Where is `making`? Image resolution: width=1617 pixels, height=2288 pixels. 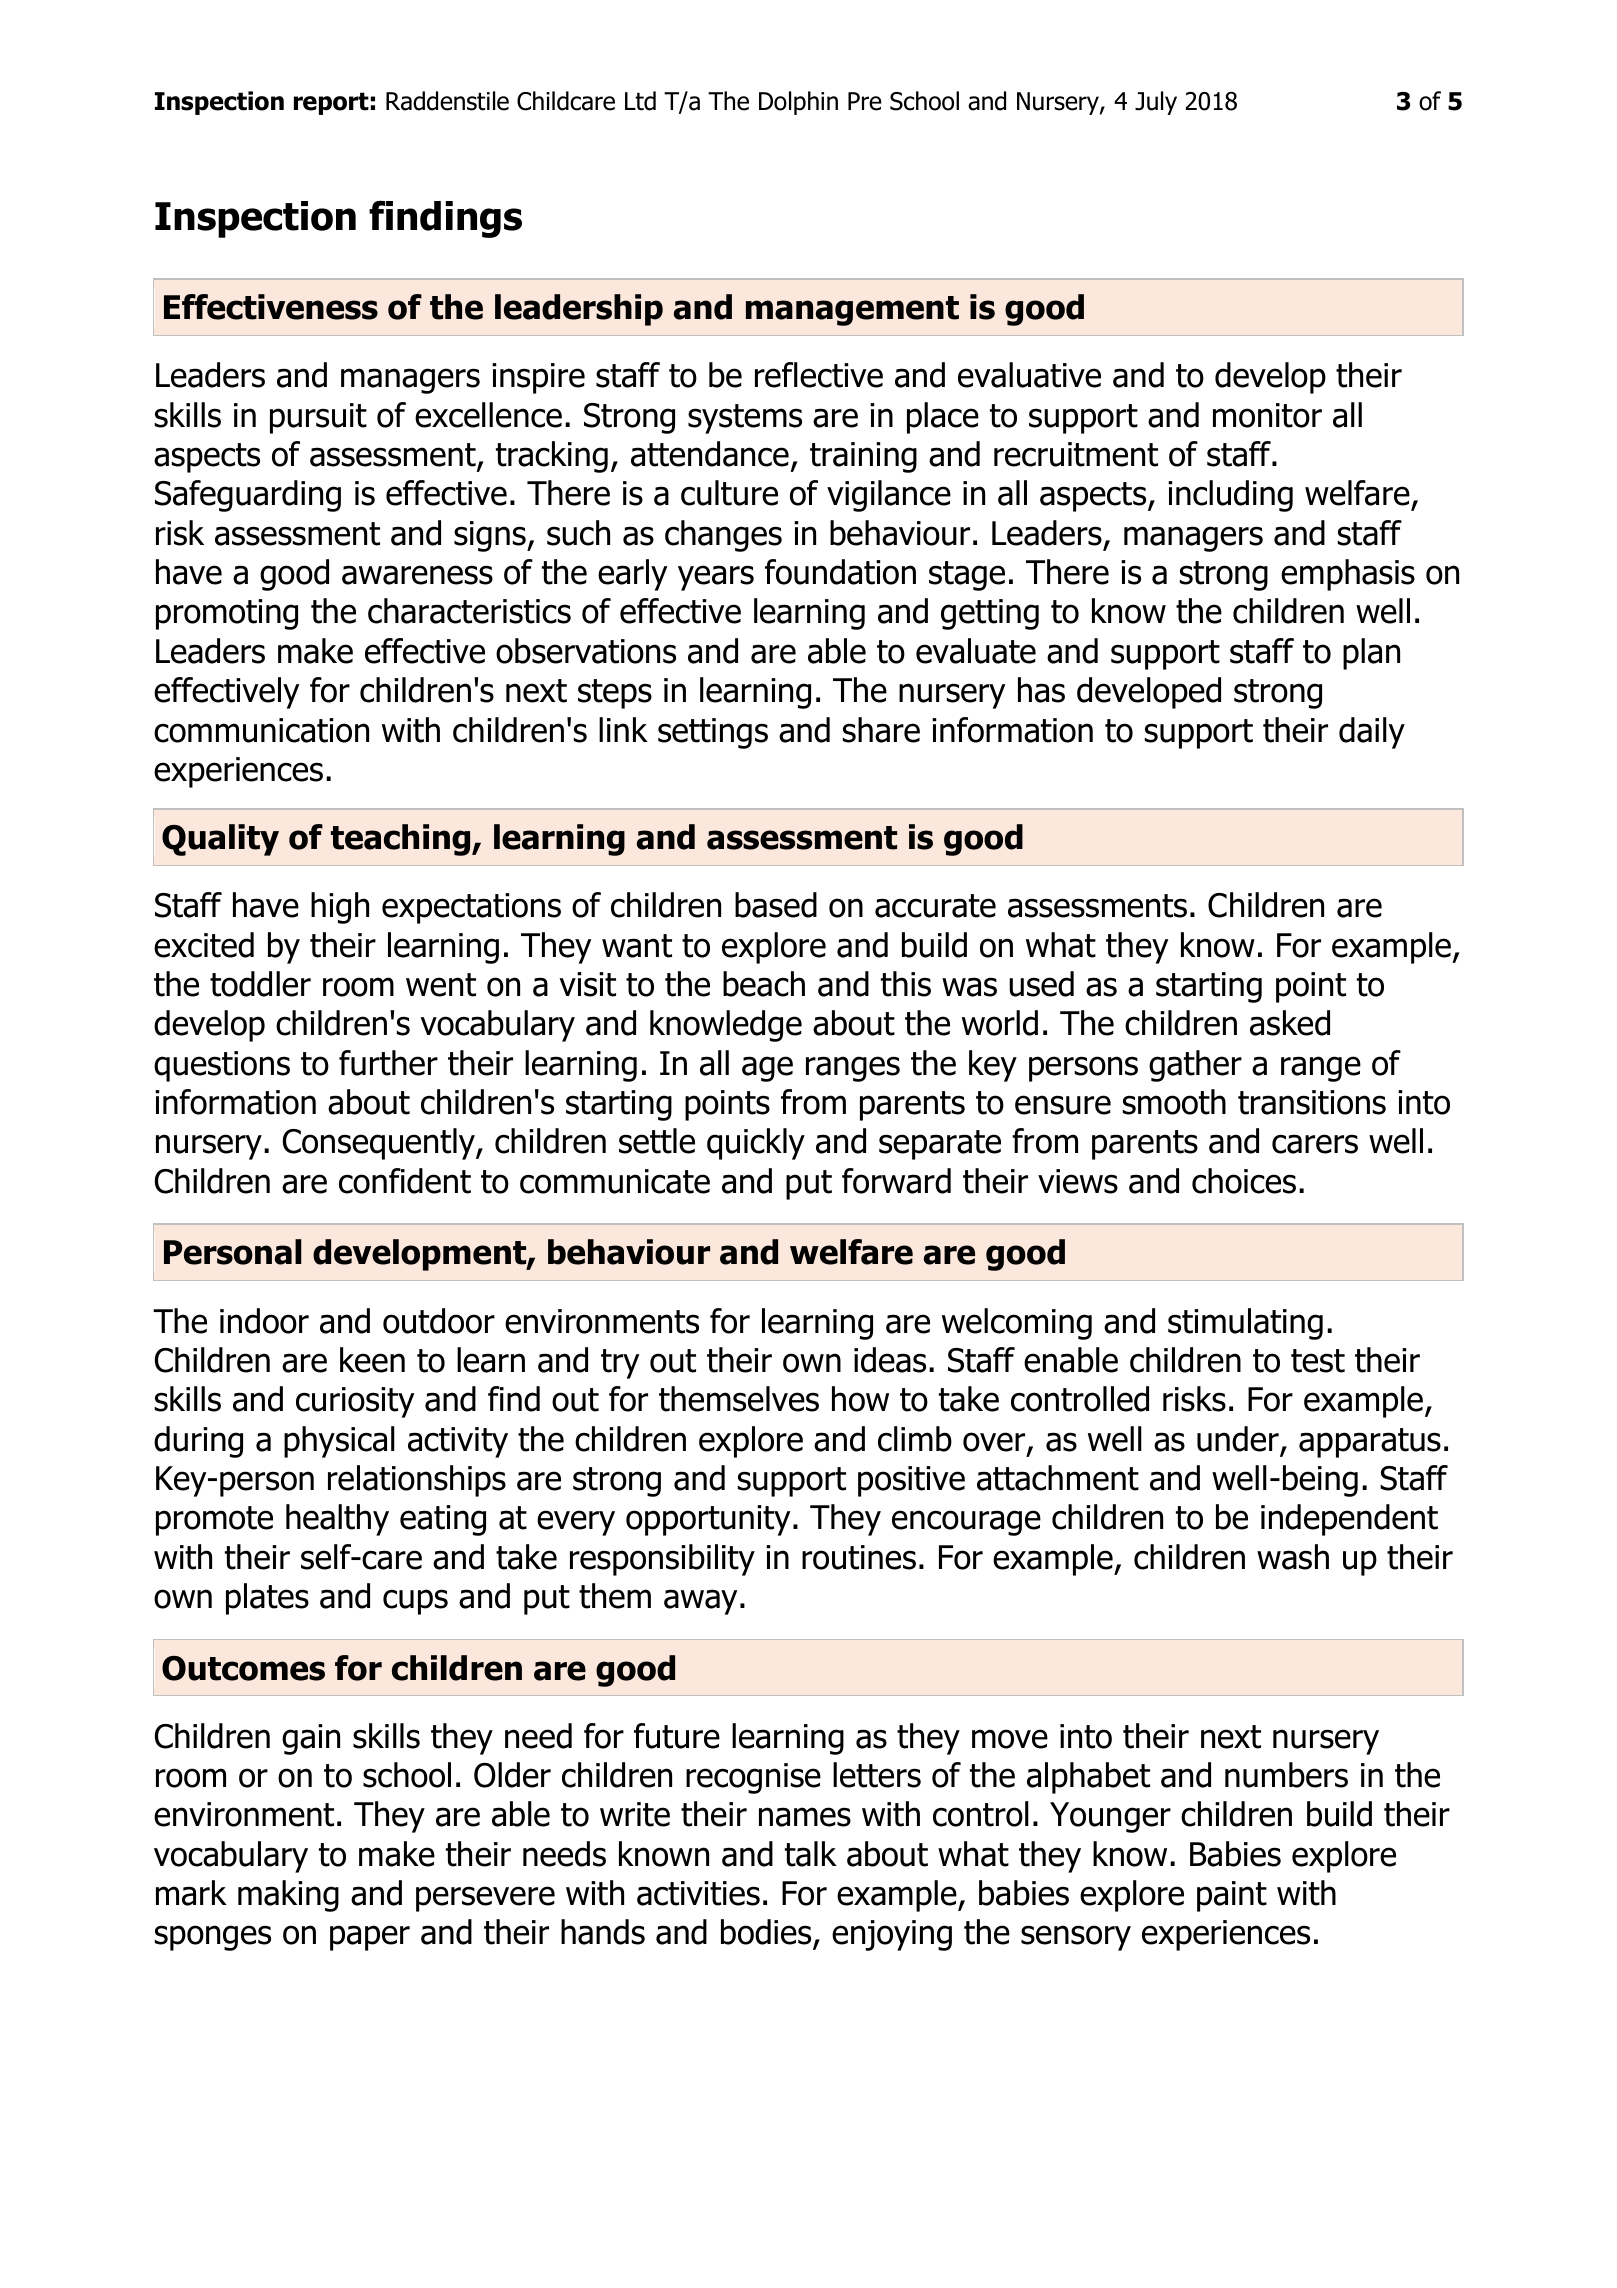 making is located at coordinates (288, 1896).
